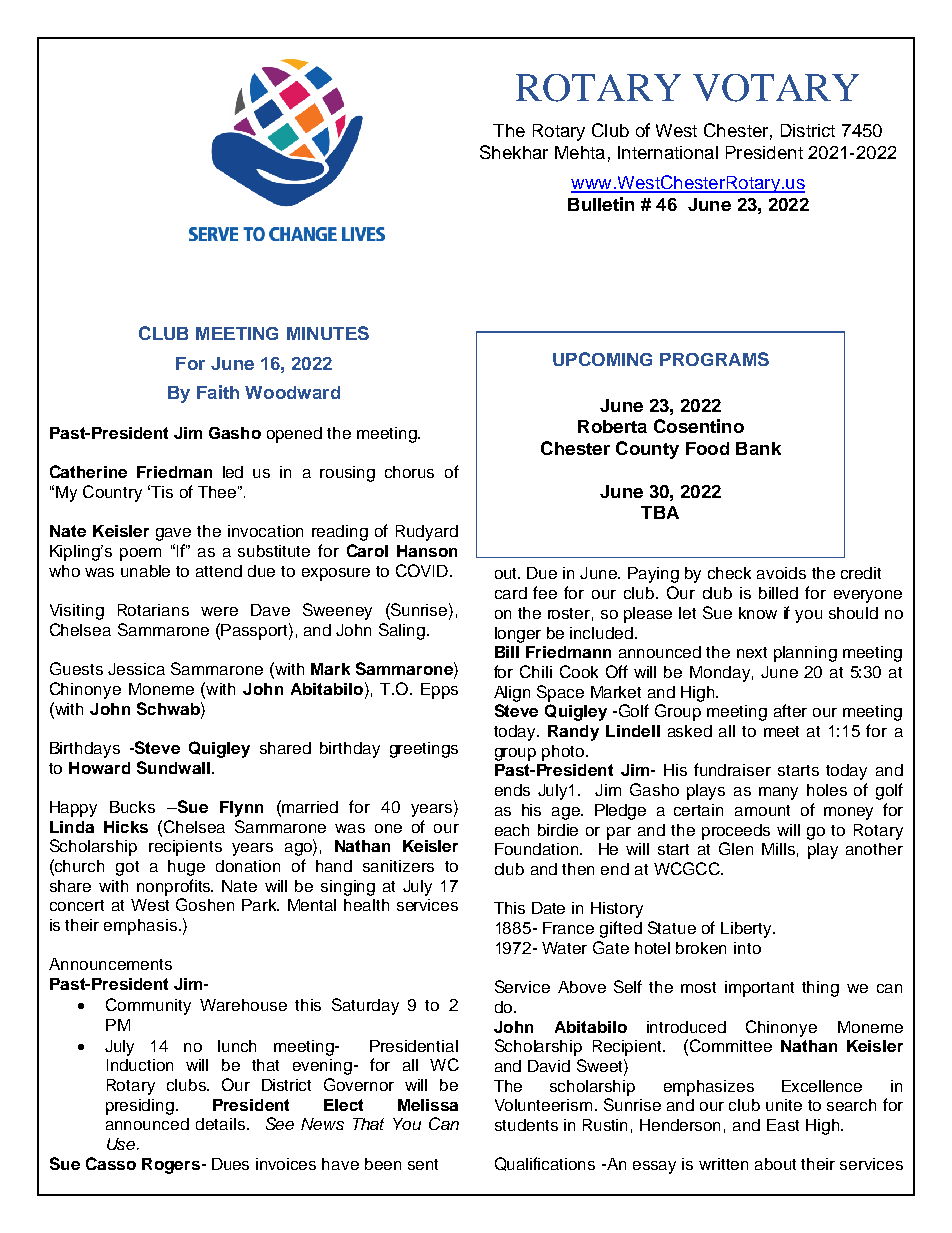  Describe the element at coordinates (140, 1107) in the page. I see `presiding` at that location.
